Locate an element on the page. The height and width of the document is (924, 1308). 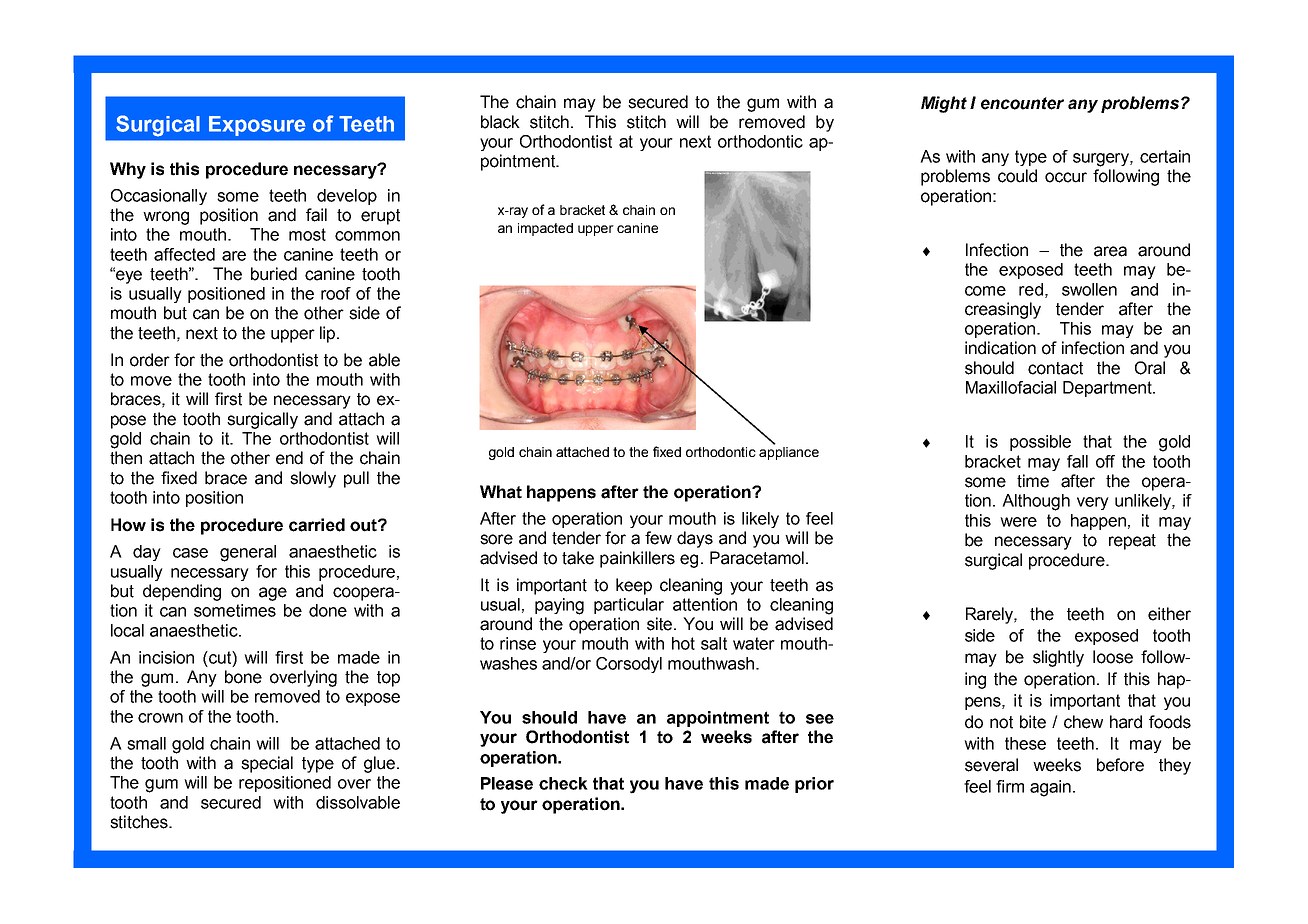
encounter is located at coordinates (1022, 103).
